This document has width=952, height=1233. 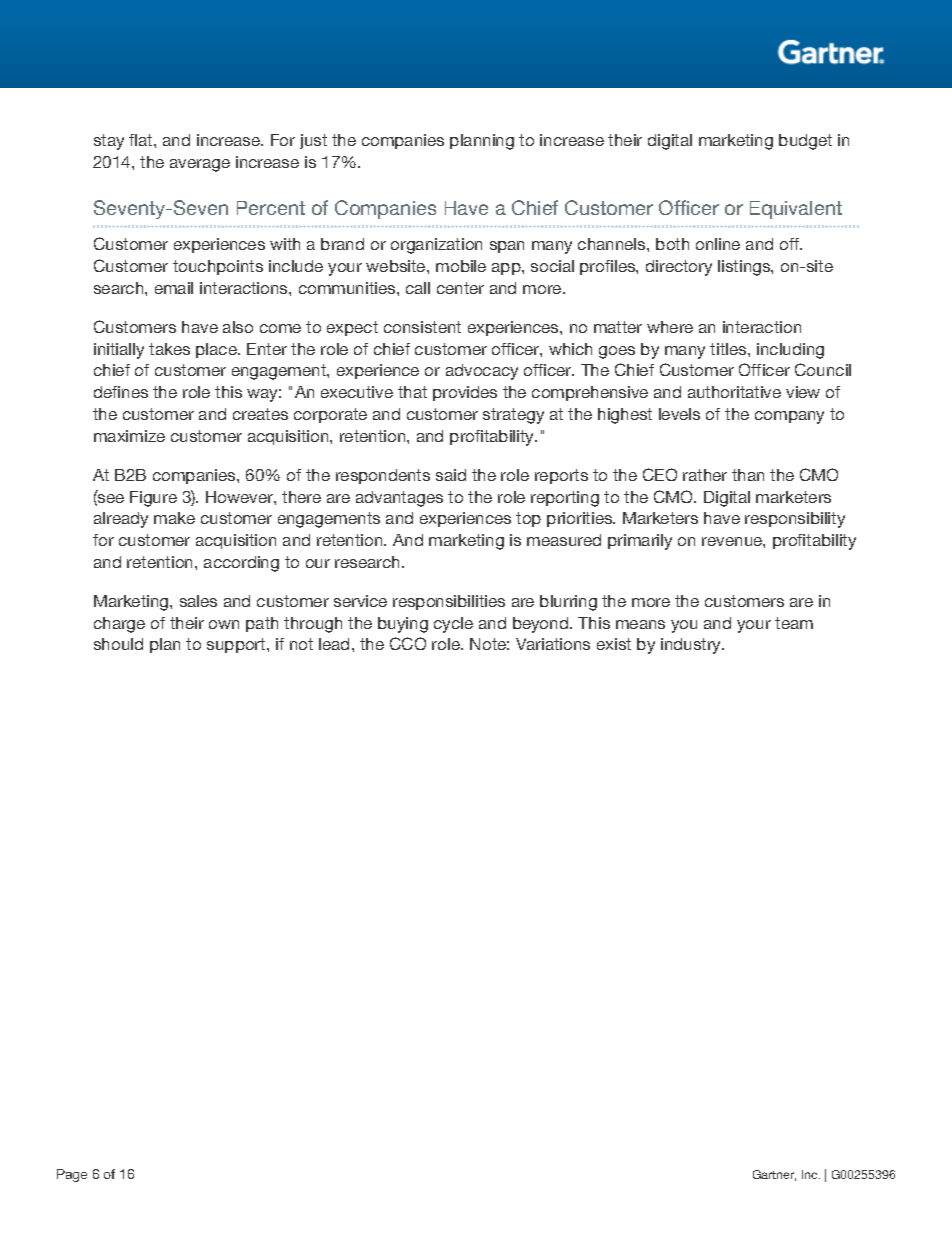 What do you see at coordinates (118, 644) in the document?
I see `should` at bounding box center [118, 644].
